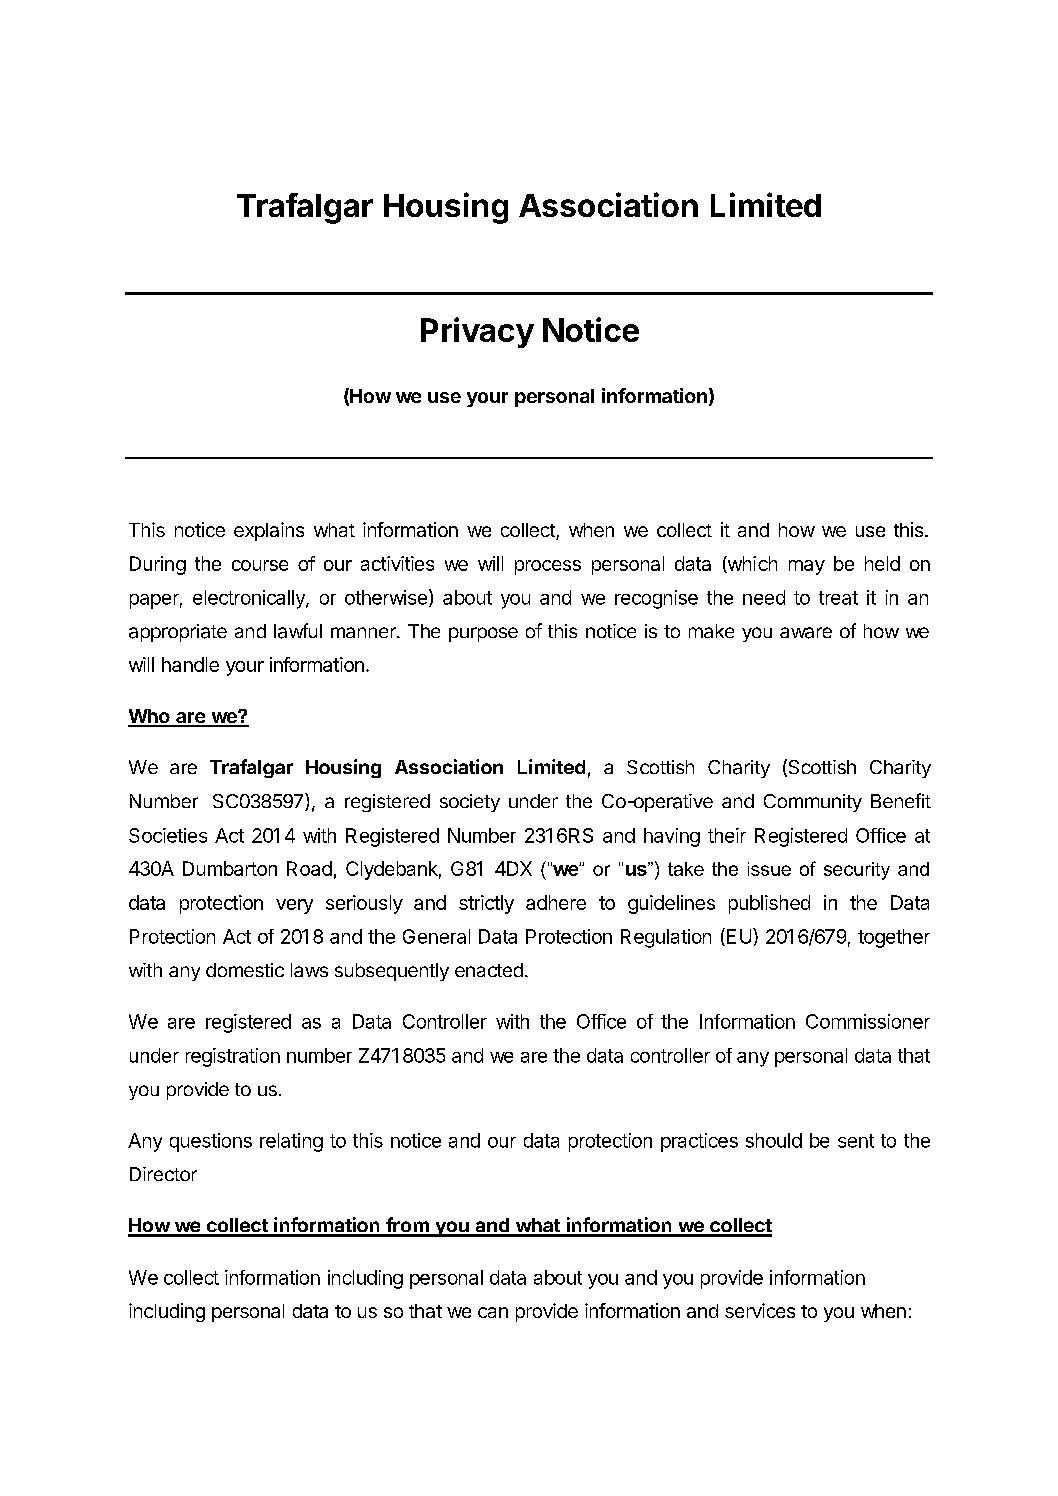  Describe the element at coordinates (168, 835) in the image. I see `Societies` at that location.
